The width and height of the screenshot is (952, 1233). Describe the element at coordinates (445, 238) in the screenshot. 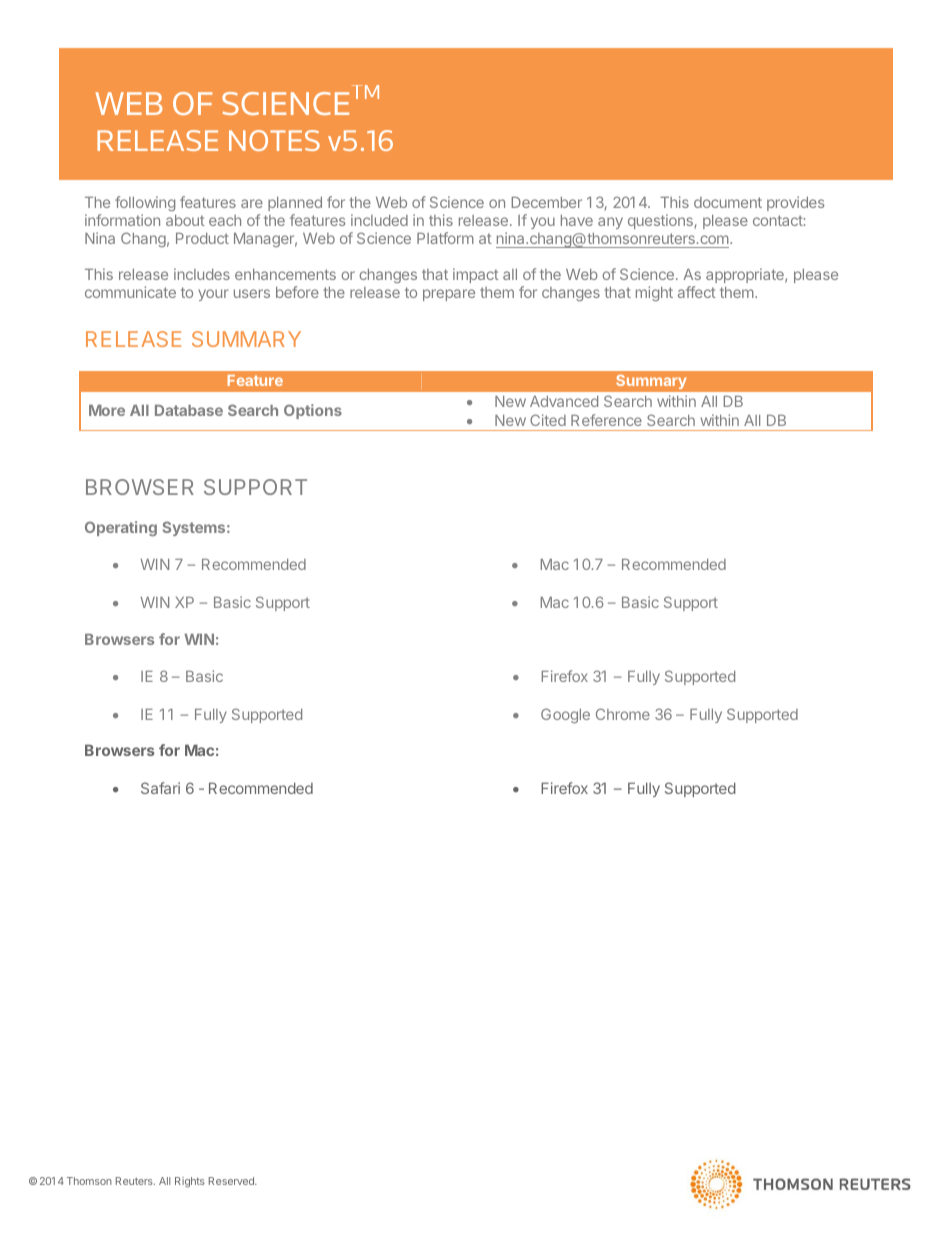

I see `Platform` at that location.
